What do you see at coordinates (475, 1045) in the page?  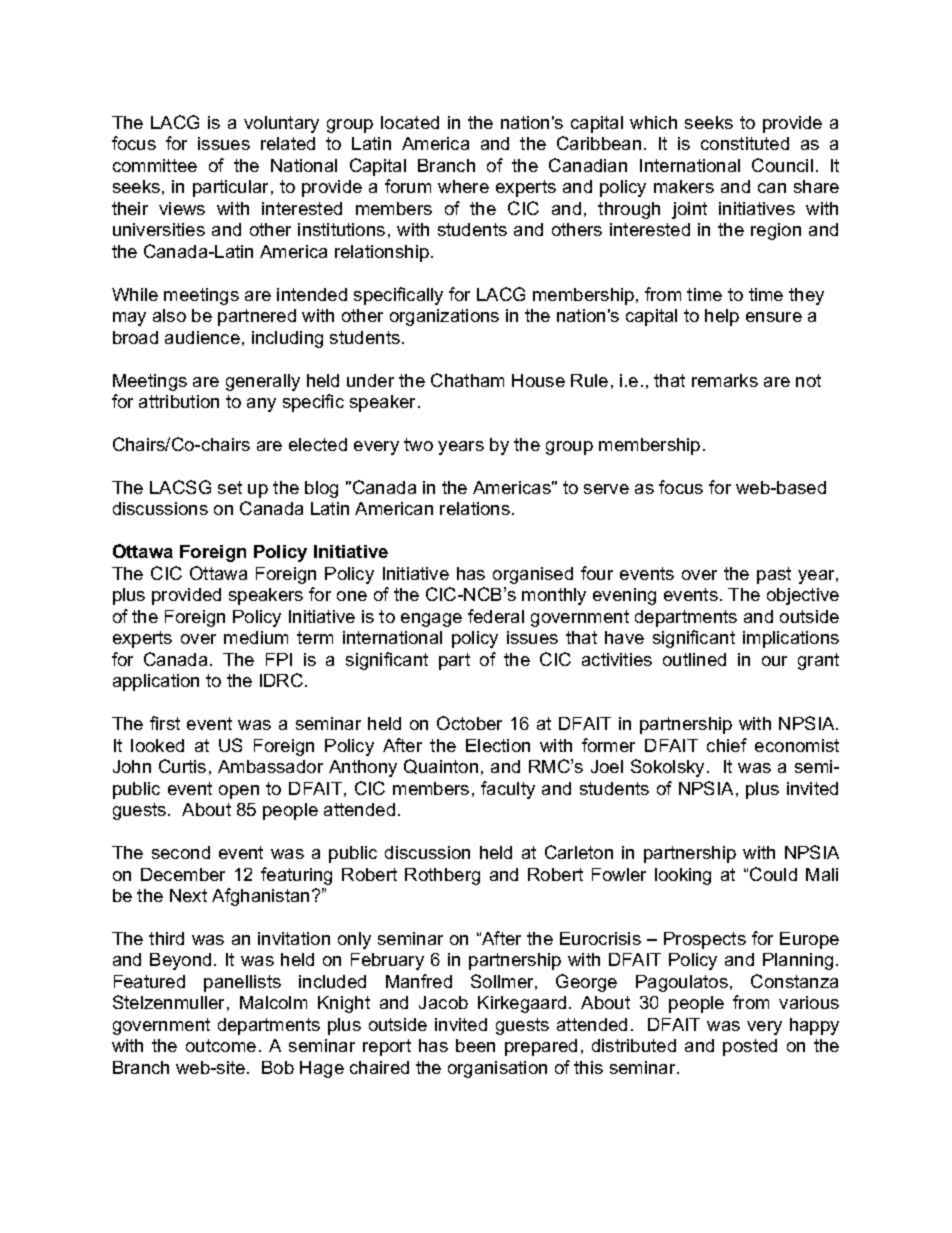 I see `been` at bounding box center [475, 1045].
